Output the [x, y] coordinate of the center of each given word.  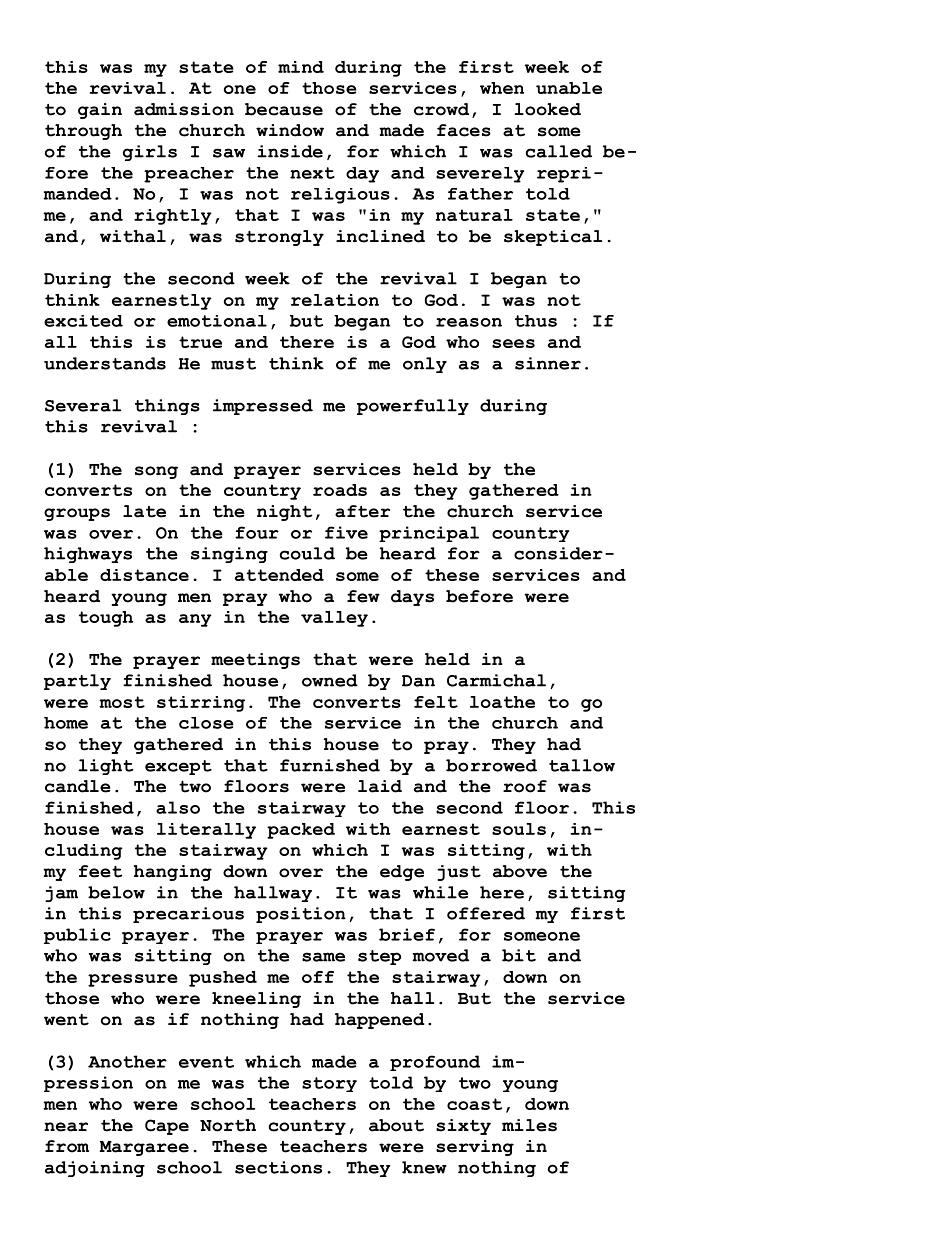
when [502, 88]
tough [106, 619]
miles [529, 1125]
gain [100, 111]
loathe [502, 702]
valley [334, 619]
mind [301, 67]
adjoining [95, 1169]
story [329, 1084]
